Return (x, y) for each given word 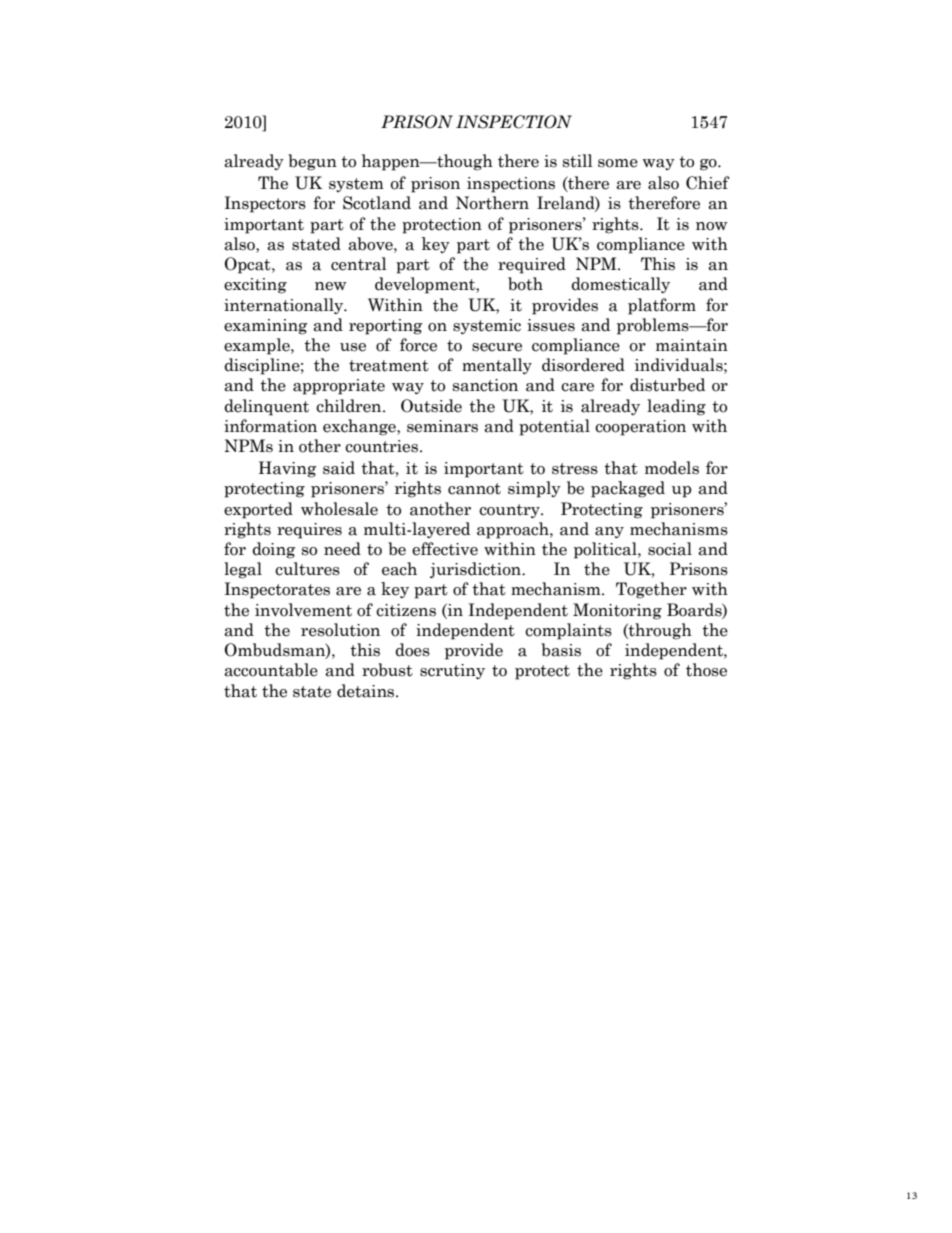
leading (676, 407)
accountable (271, 670)
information (270, 426)
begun (312, 162)
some (618, 163)
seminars (442, 426)
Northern (492, 203)
